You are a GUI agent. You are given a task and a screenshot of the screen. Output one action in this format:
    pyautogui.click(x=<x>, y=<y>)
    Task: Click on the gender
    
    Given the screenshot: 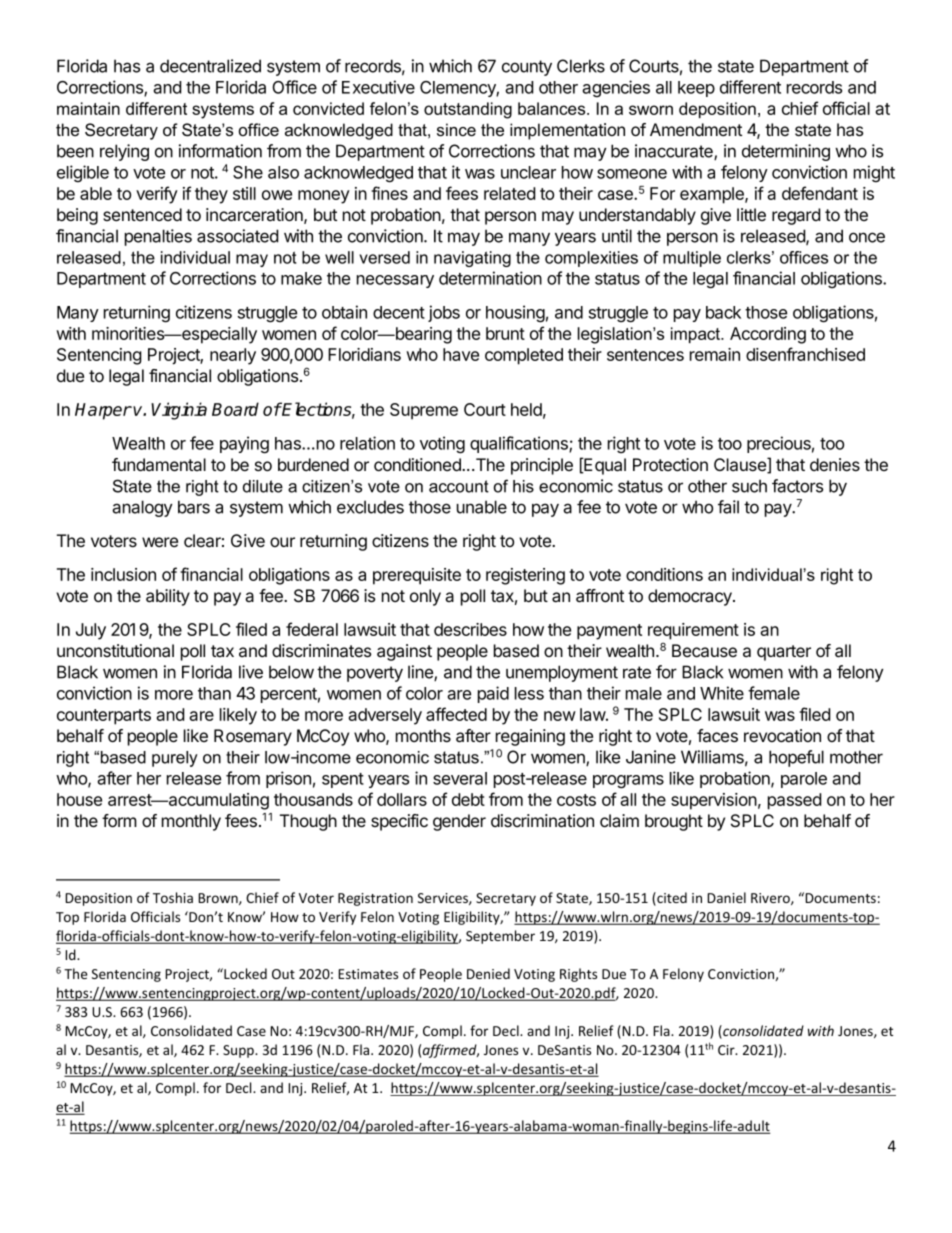 What is the action you would take?
    pyautogui.click(x=459, y=822)
